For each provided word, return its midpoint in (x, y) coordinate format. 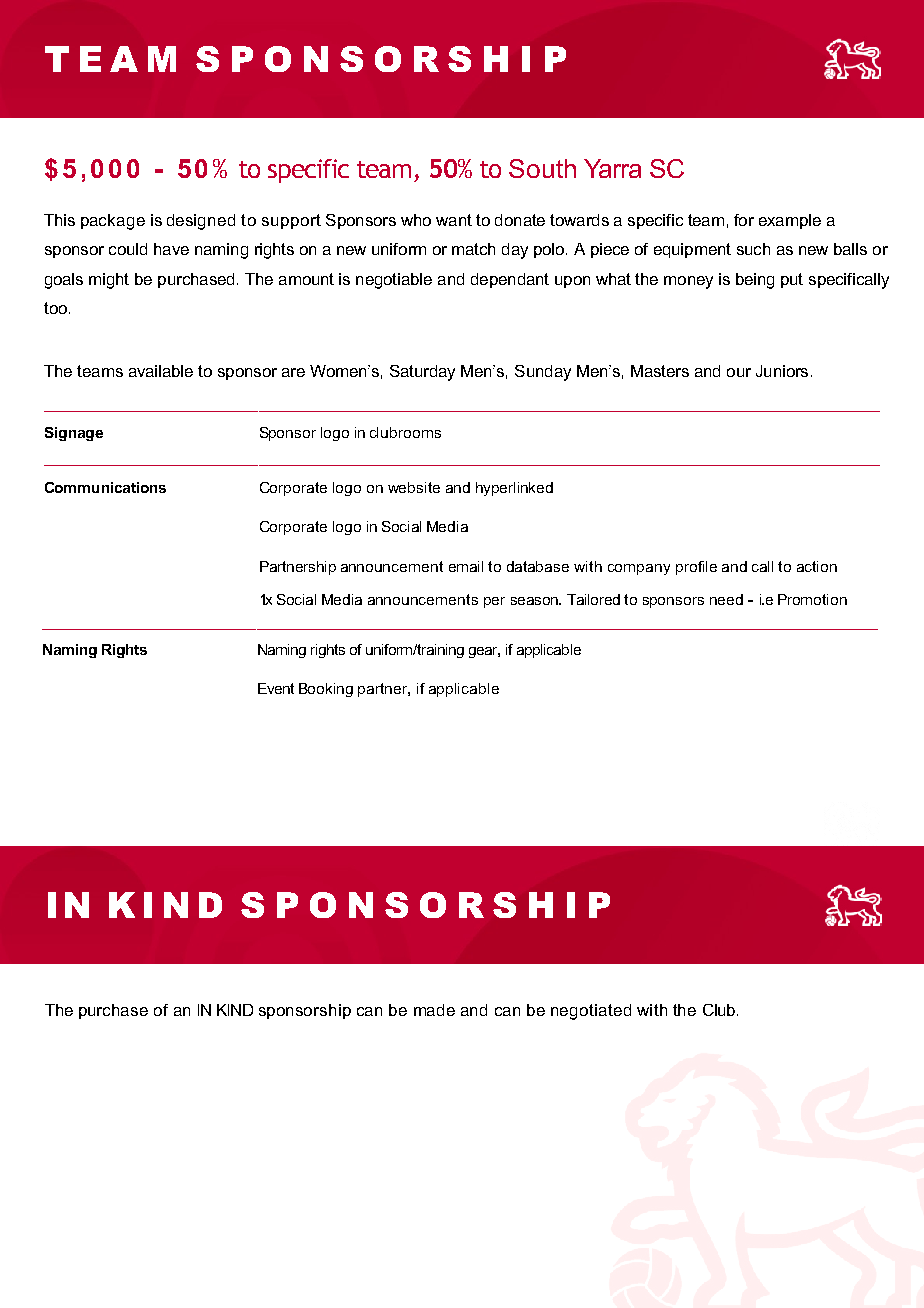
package (113, 222)
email (466, 566)
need (726, 599)
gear (484, 652)
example (790, 221)
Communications (105, 487)
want (454, 220)
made (434, 1010)
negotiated (591, 1012)
